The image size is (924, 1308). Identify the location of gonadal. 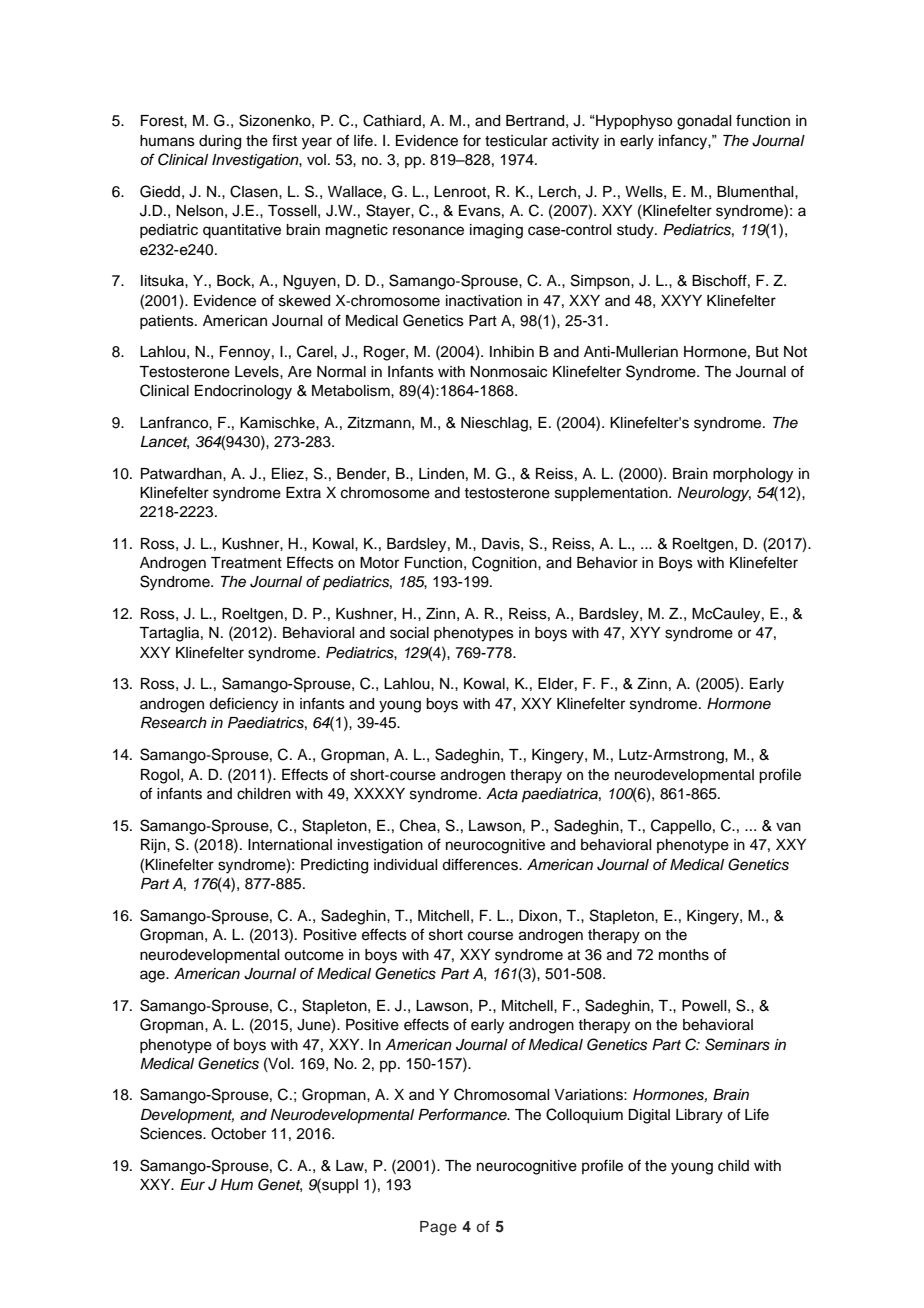
(704, 122).
